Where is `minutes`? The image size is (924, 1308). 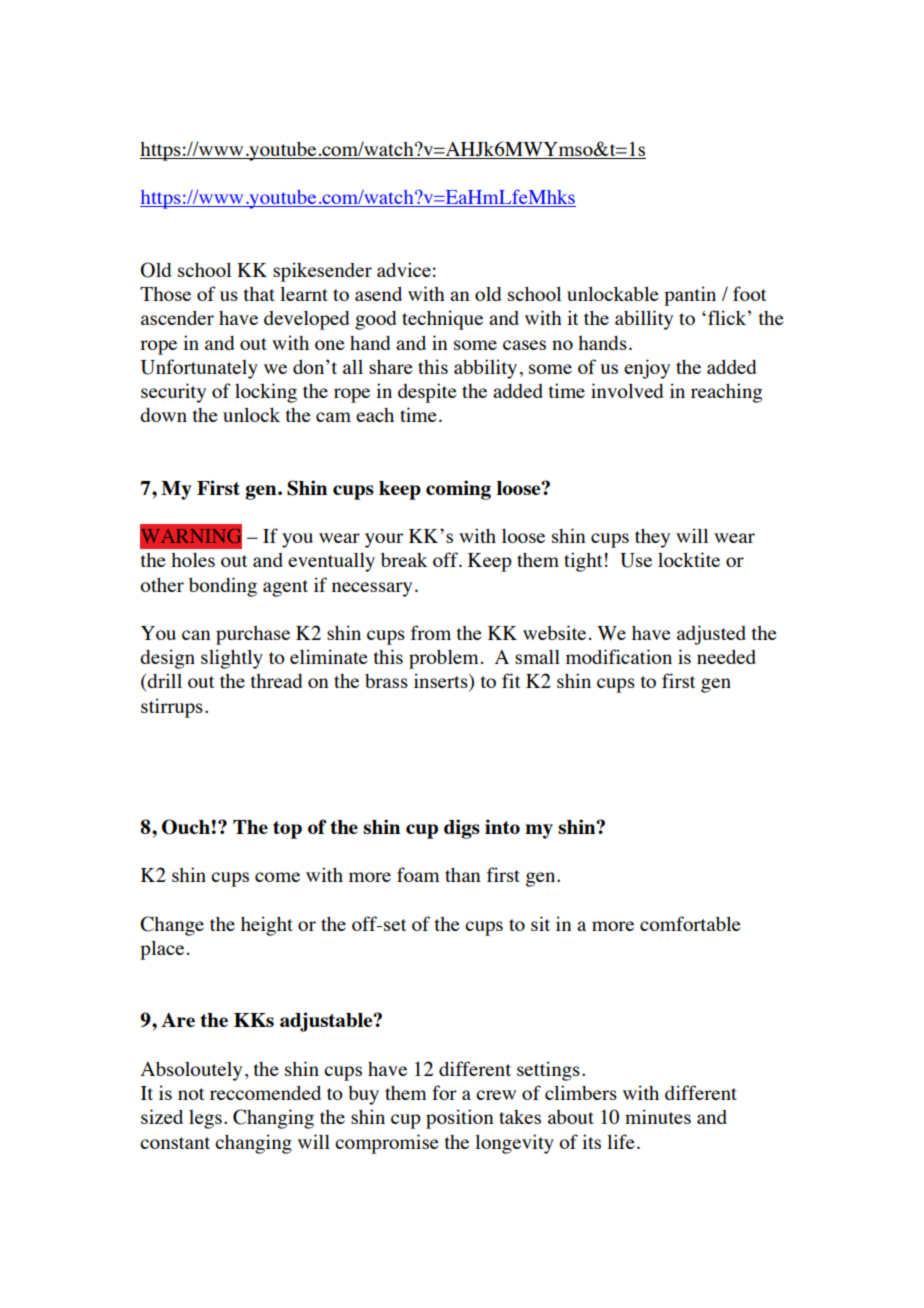 minutes is located at coordinates (658, 1116).
